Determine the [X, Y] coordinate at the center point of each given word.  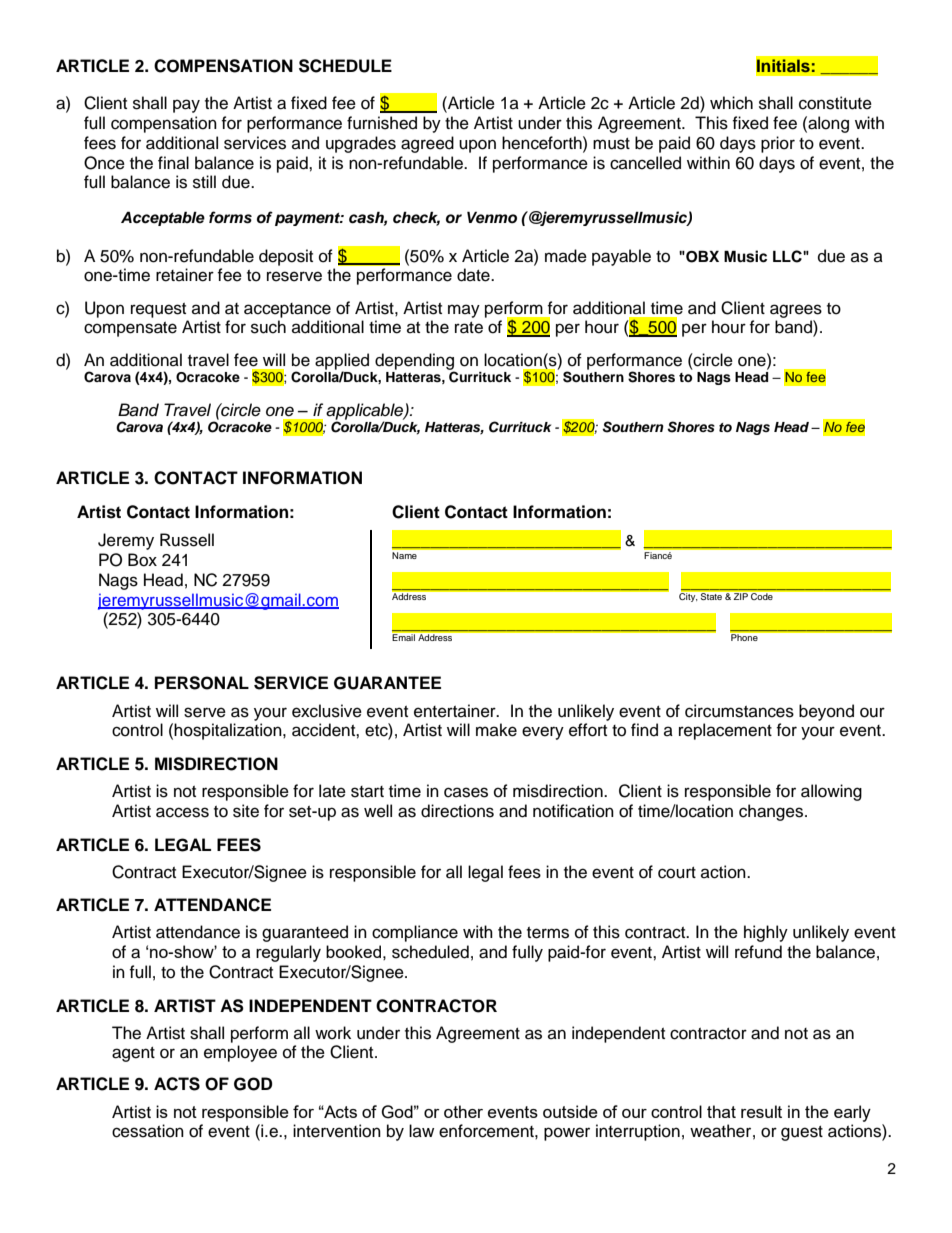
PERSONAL [202, 683]
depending [415, 362]
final [173, 162]
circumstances [739, 711]
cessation [148, 1131]
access [182, 812]
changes [772, 812]
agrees [796, 311]
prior [778, 144]
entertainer [456, 711]
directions [457, 811]
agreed [427, 144]
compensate [130, 329]
